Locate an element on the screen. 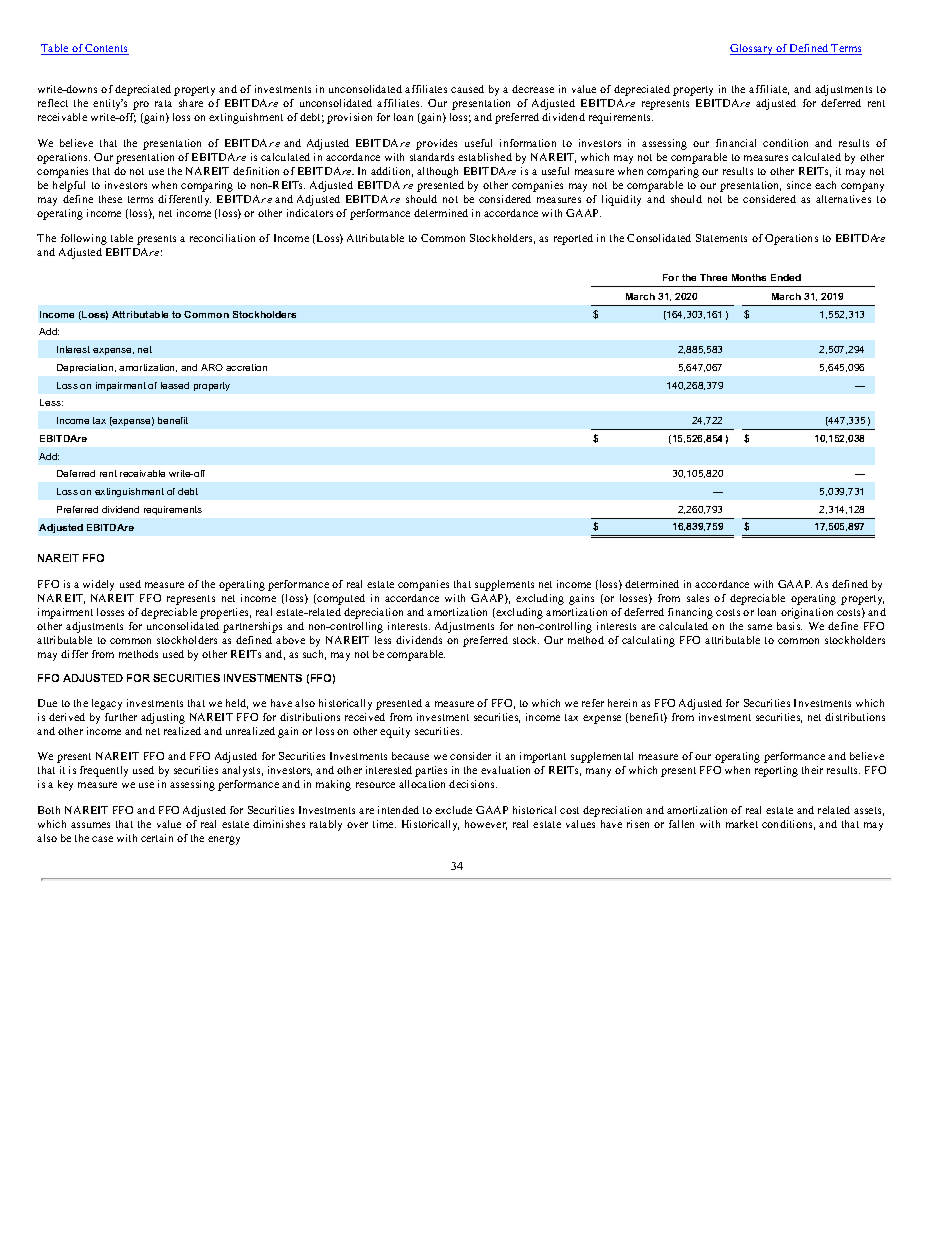 The width and height of the screenshot is (952, 1233). leased is located at coordinates (175, 385).
